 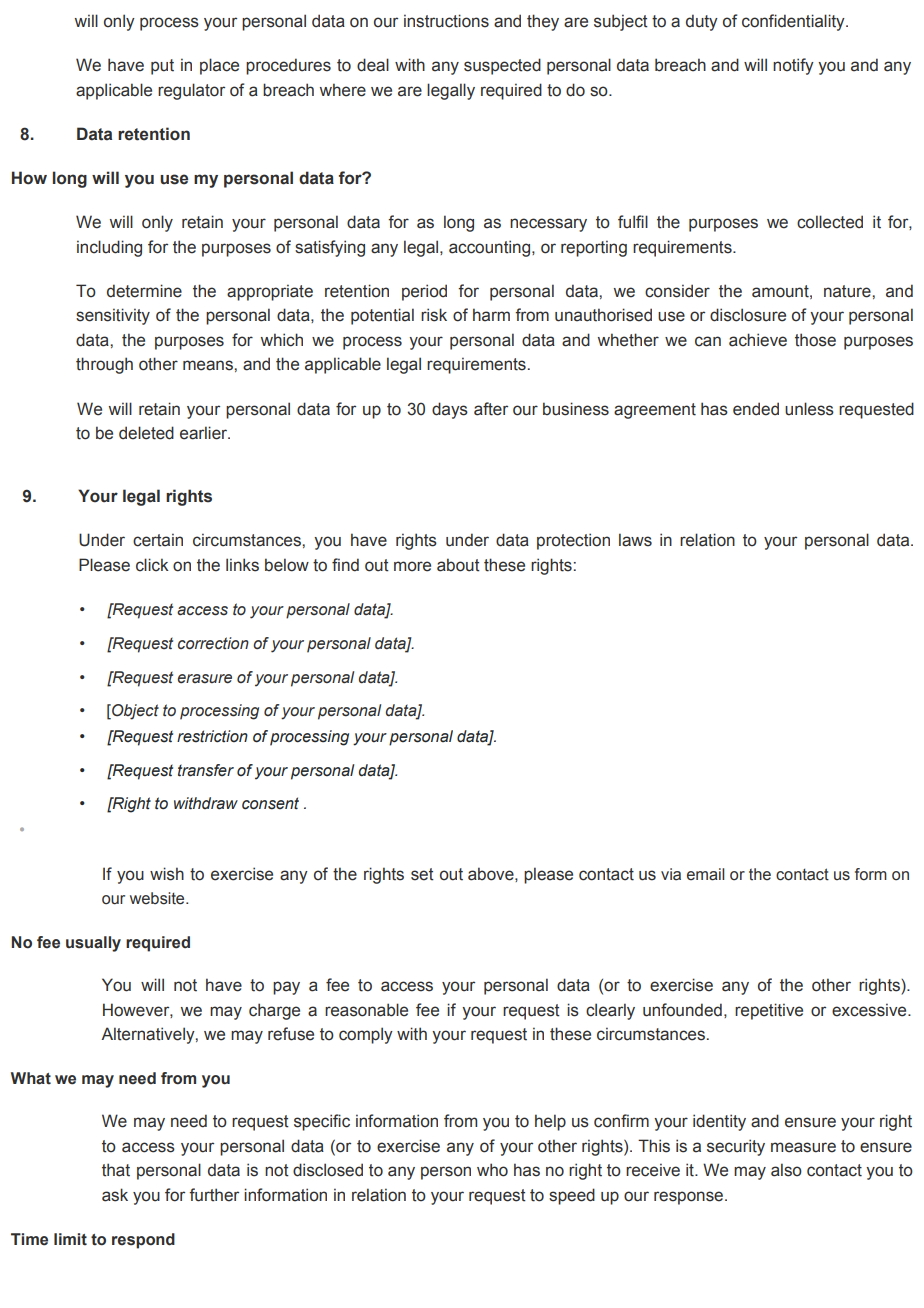 I want to click on put, so click(x=162, y=67).
